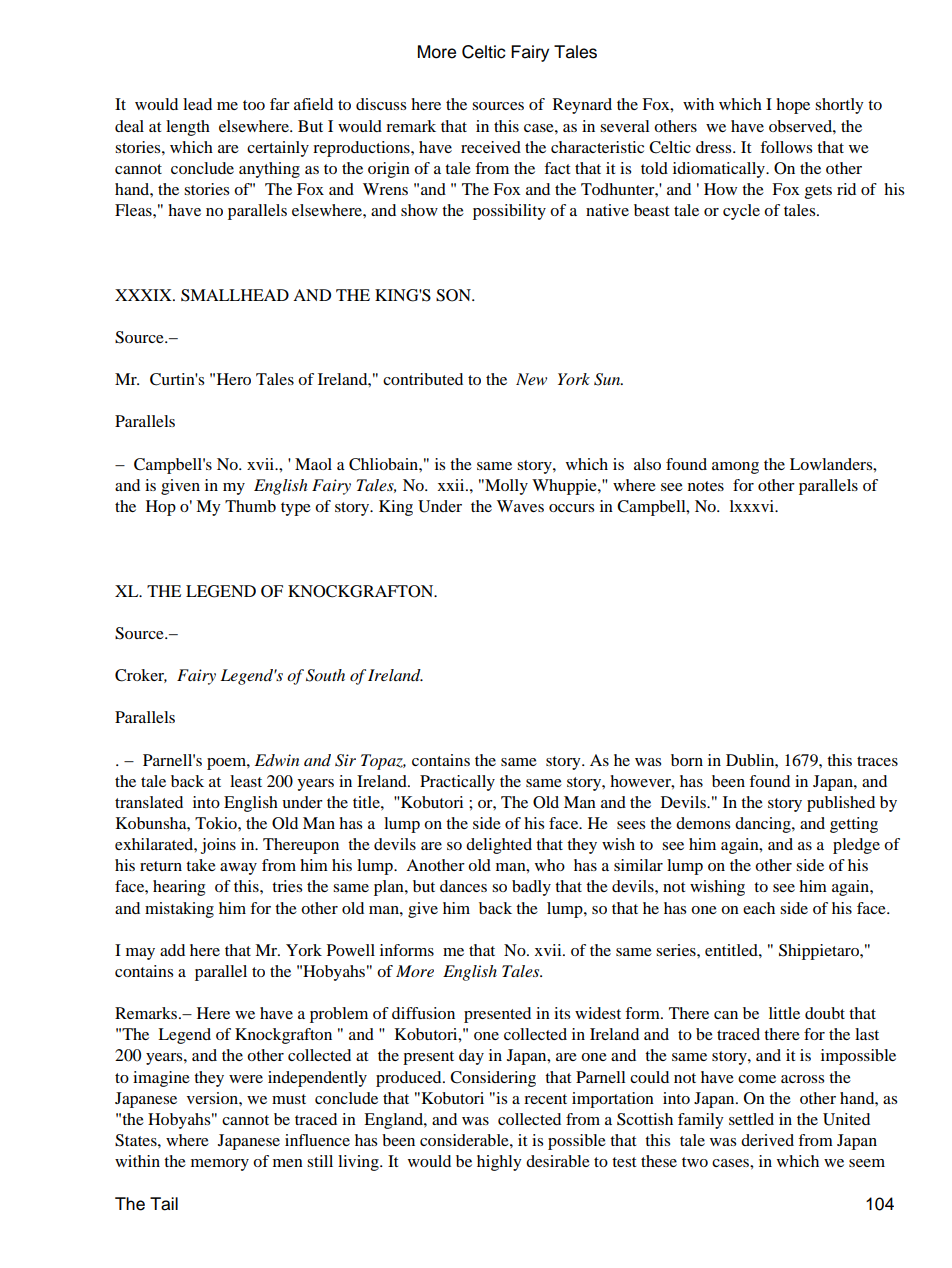 The height and width of the screenshot is (1268, 952). I want to click on highly, so click(499, 1163).
